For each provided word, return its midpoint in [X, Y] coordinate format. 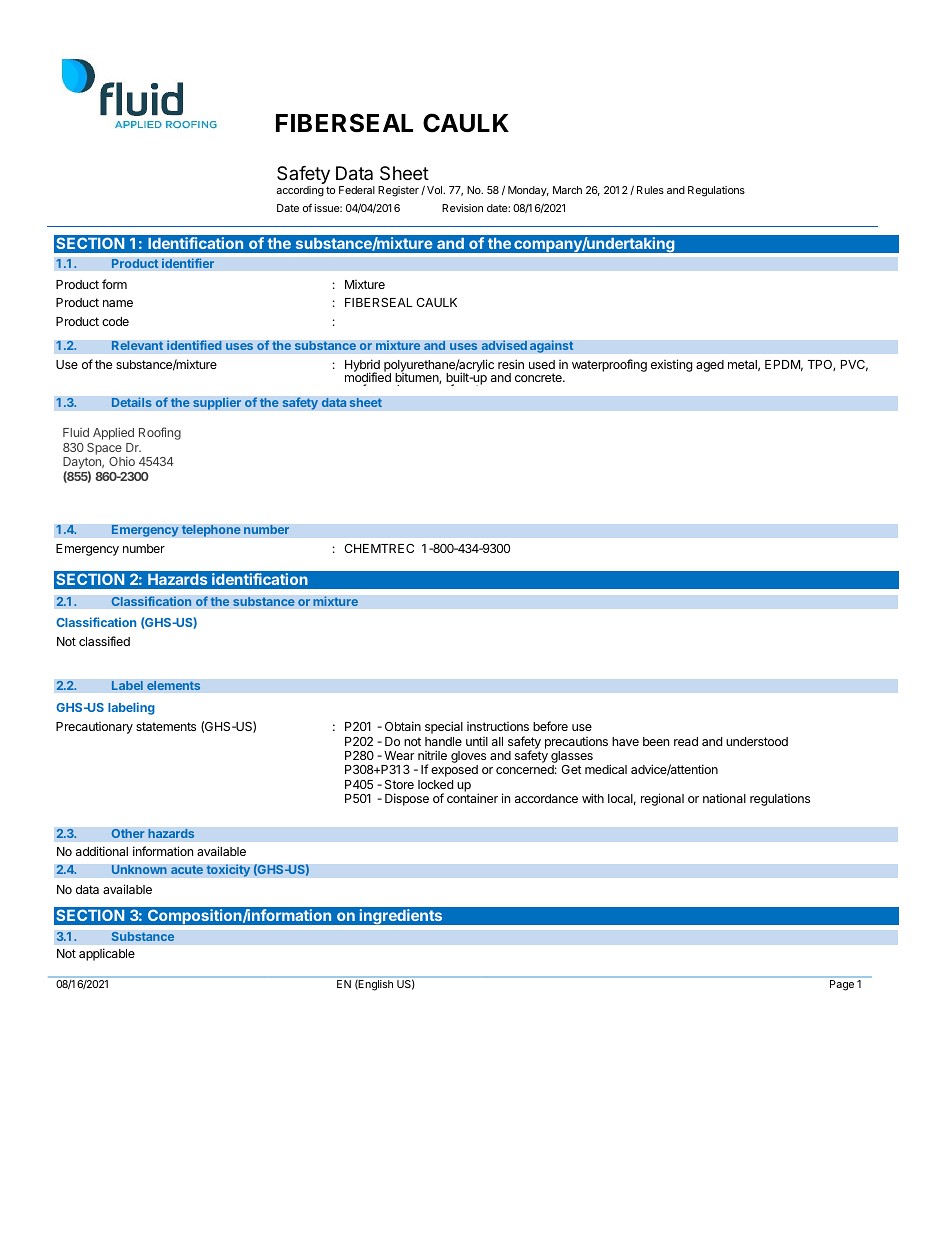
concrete [539, 377]
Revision [462, 208]
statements [166, 726]
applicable [107, 954]
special [444, 727]
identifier [188, 263]
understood [757, 741]
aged [710, 366]
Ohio [122, 461]
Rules [650, 190]
